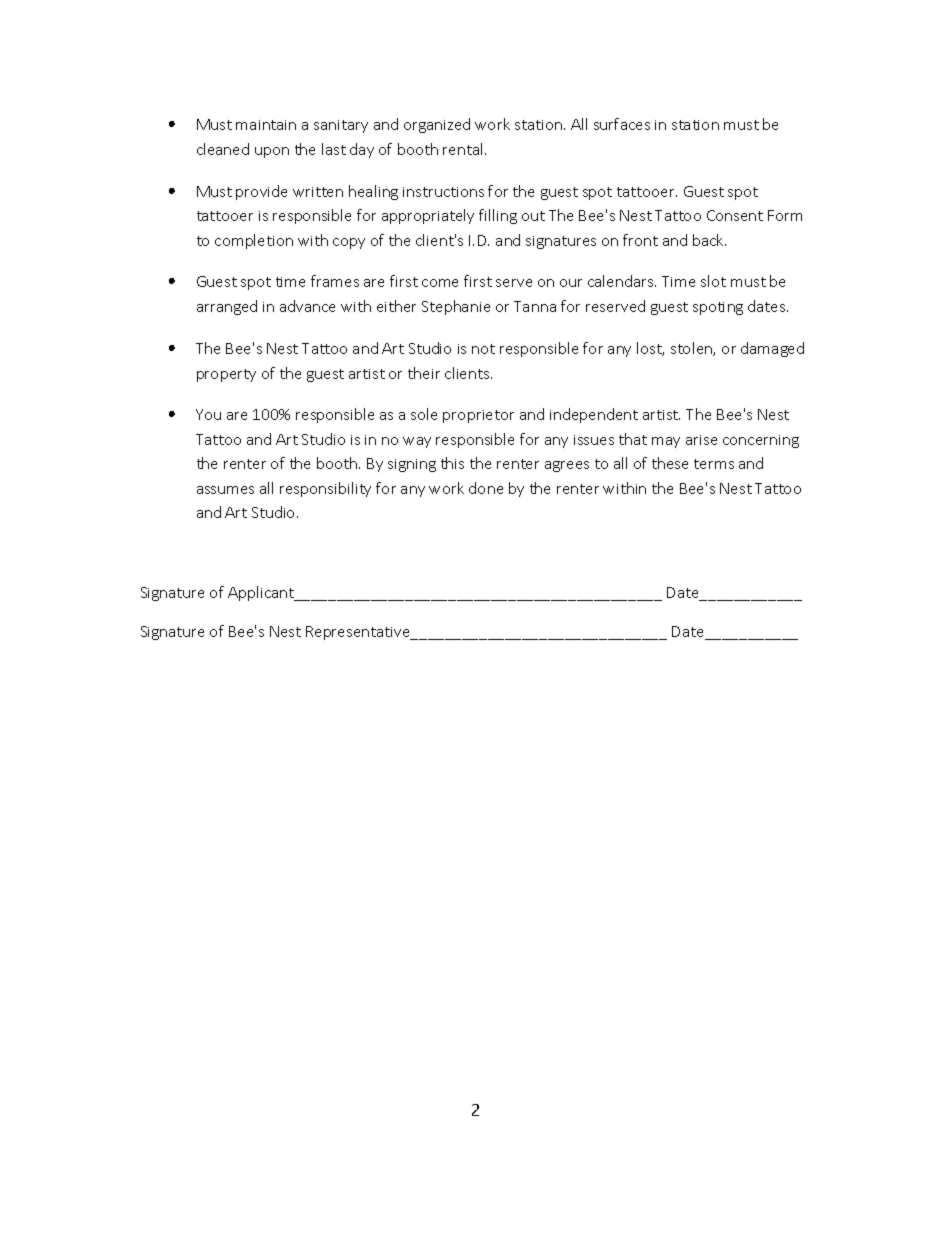 This screenshot has height=1233, width=952. What do you see at coordinates (709, 240) in the screenshot?
I see `back` at bounding box center [709, 240].
